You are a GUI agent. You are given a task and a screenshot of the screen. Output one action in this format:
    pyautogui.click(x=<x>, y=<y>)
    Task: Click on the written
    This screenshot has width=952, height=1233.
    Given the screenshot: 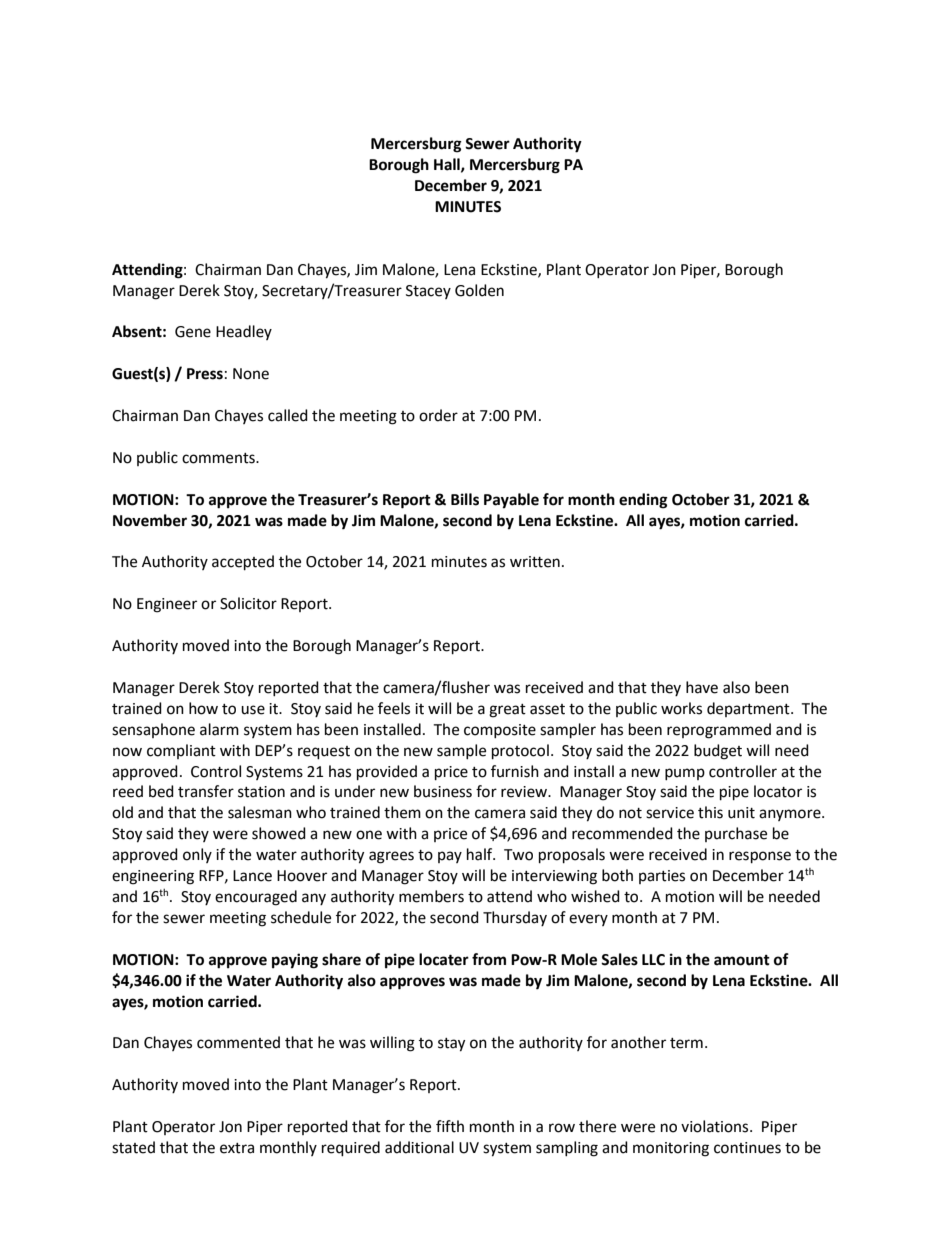 What is the action you would take?
    pyautogui.click(x=535, y=562)
